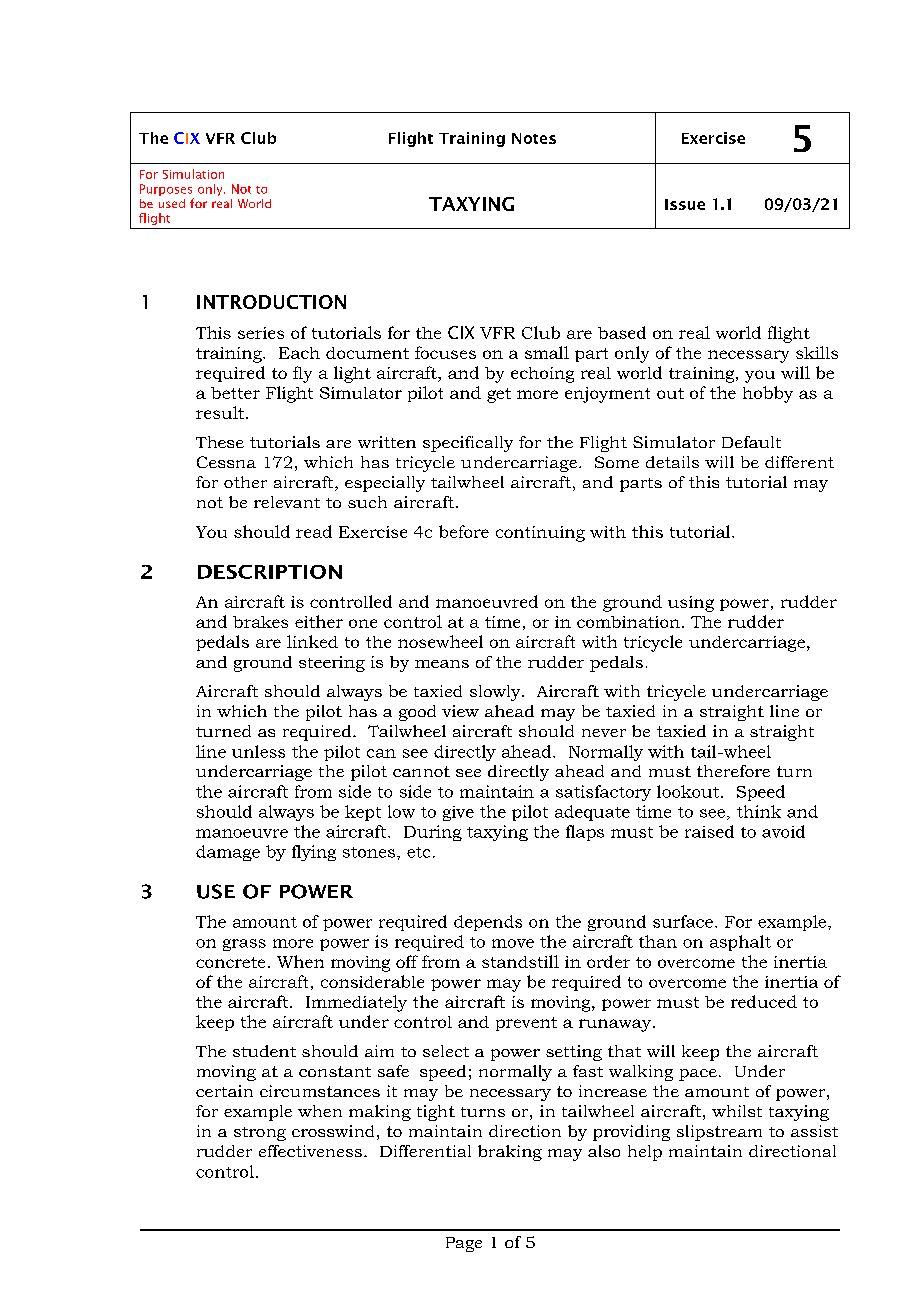 Image resolution: width=924 pixels, height=1308 pixels. I want to click on depends, so click(488, 923).
